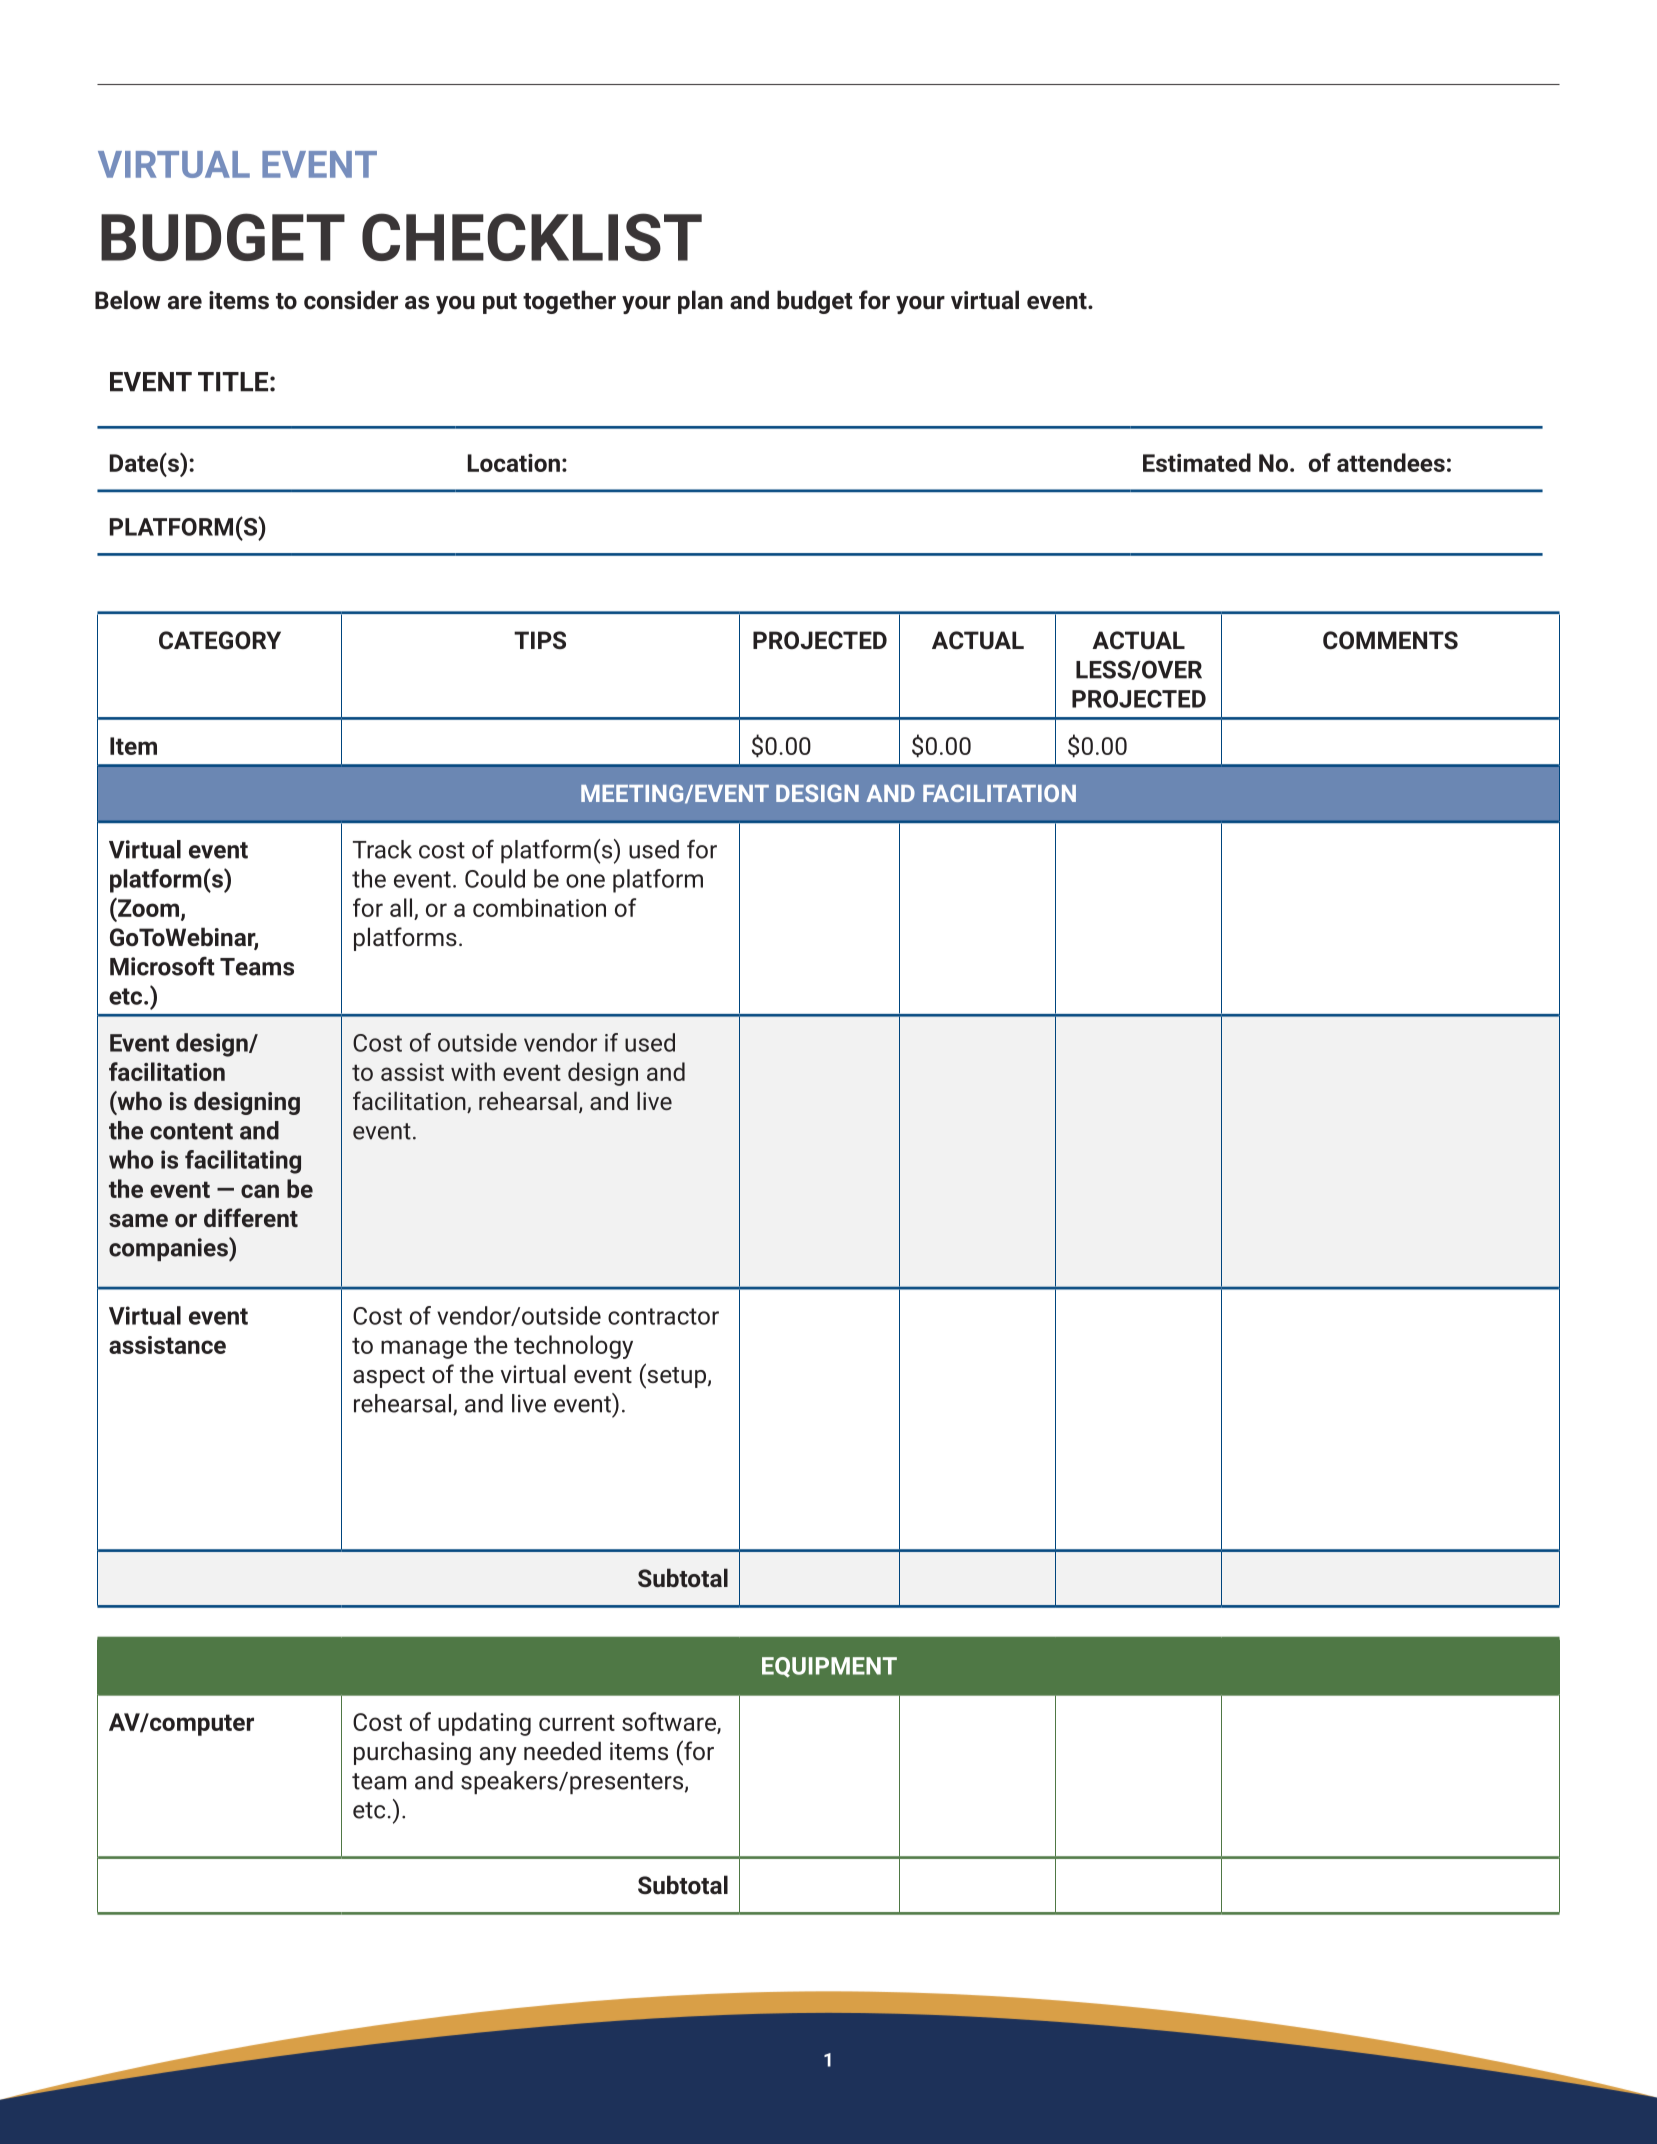  I want to click on software, so click(670, 1722).
